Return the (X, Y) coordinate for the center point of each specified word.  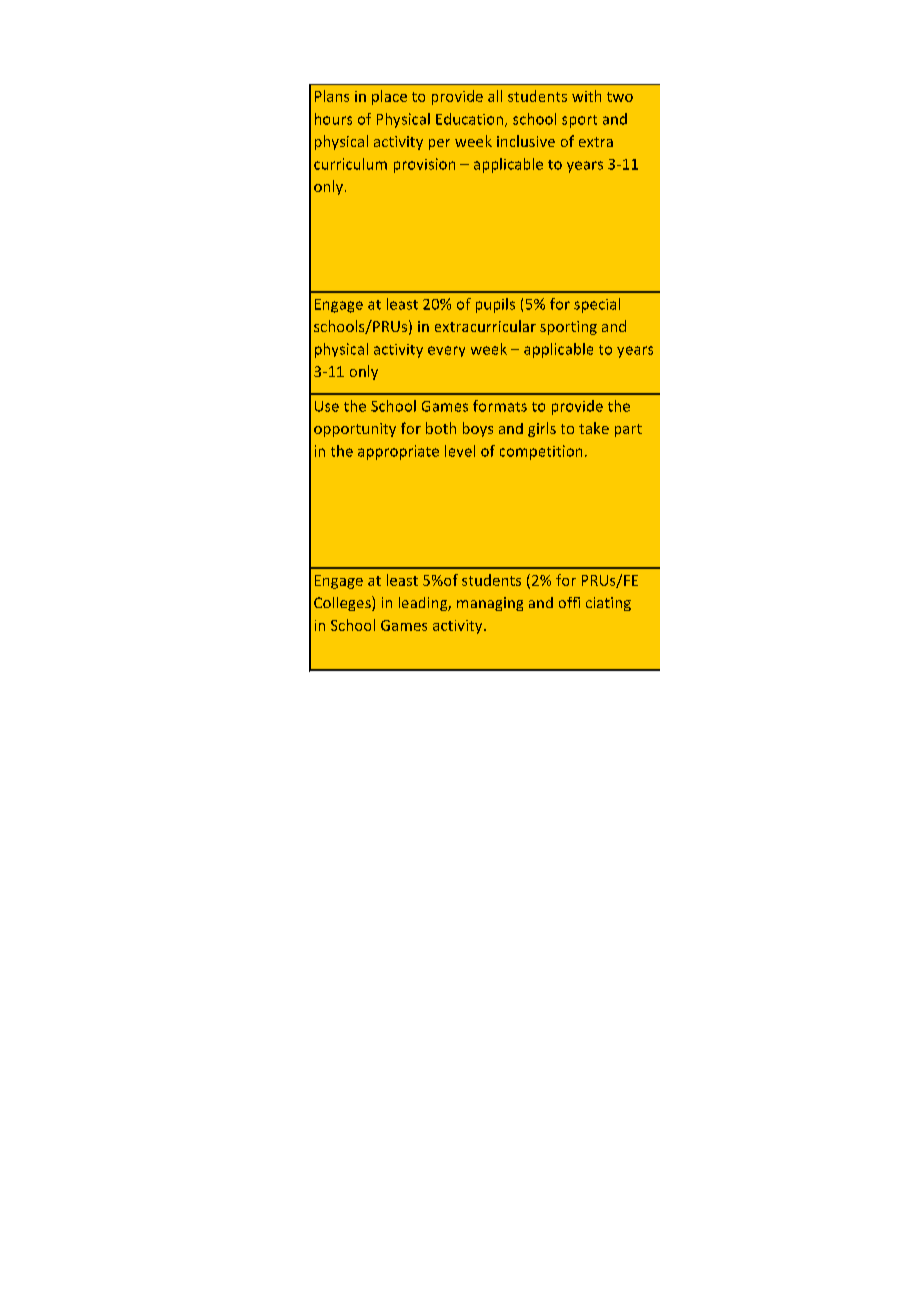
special (597, 305)
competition (541, 452)
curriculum (350, 164)
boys (478, 429)
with (586, 96)
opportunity (355, 430)
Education (471, 120)
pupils (495, 305)
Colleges (343, 603)
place (389, 97)
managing (490, 604)
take (594, 428)
